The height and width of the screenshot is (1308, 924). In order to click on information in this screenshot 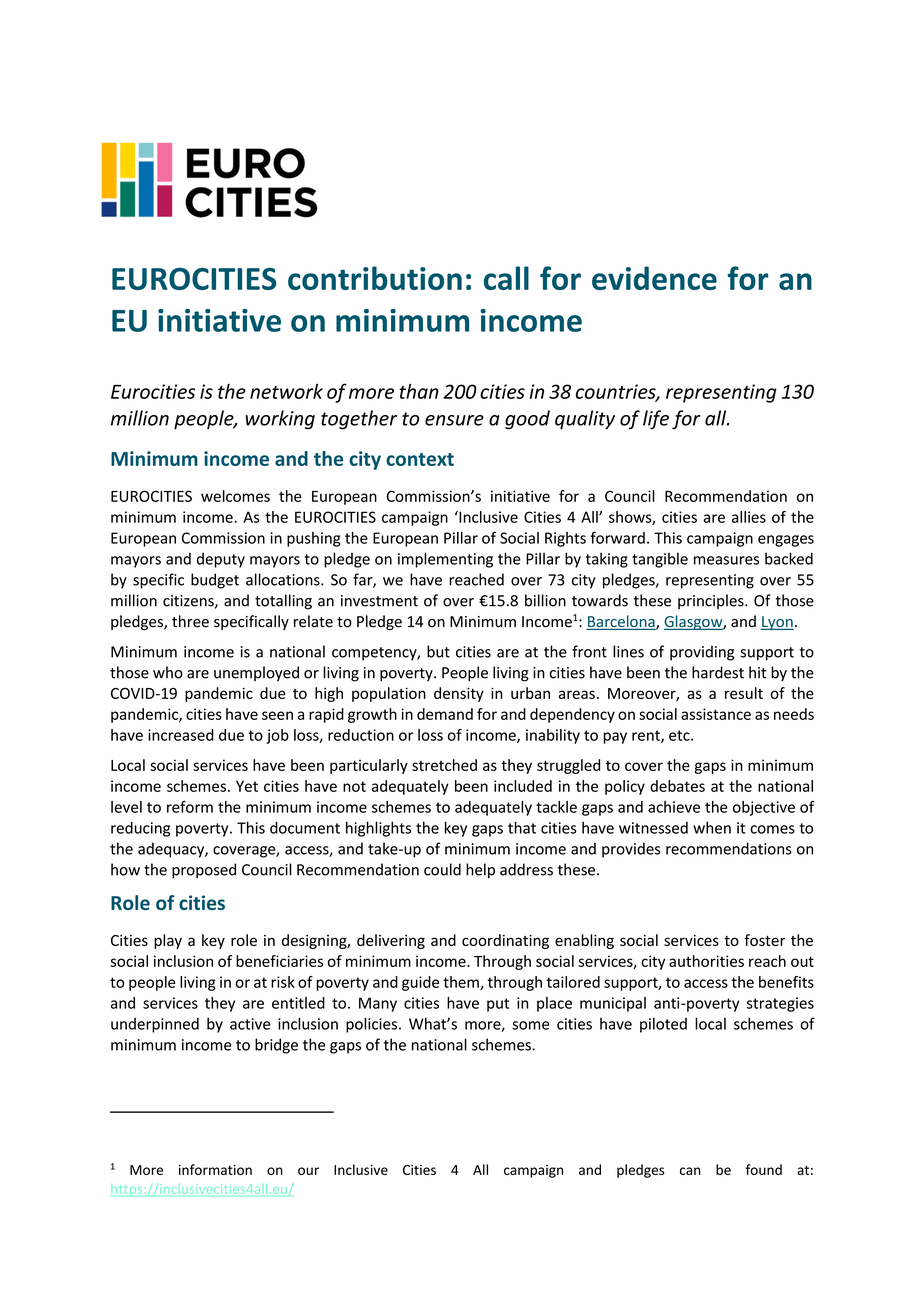, I will do `click(215, 1169)`.
